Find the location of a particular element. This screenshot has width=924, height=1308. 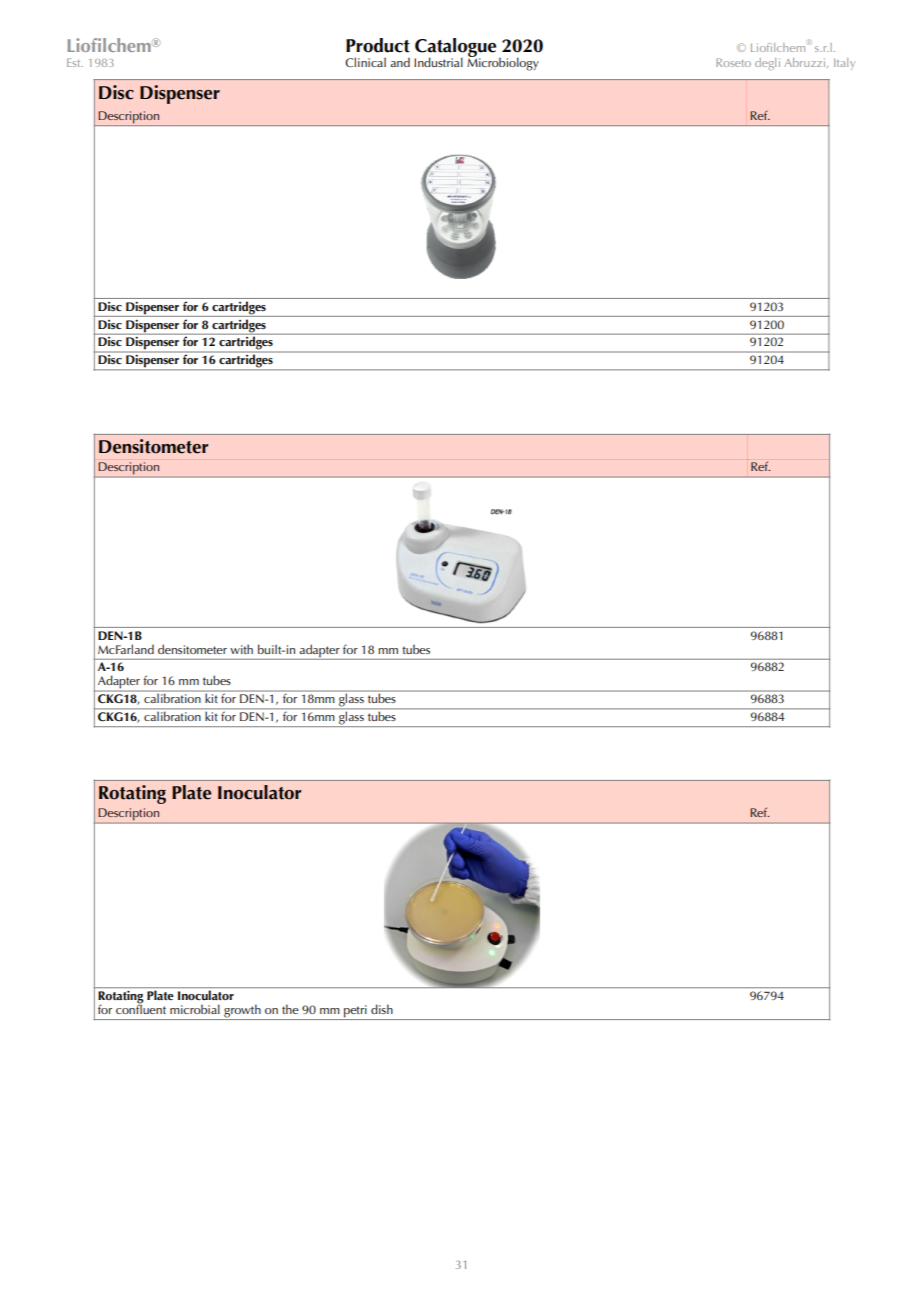

Industrial is located at coordinates (438, 62).
